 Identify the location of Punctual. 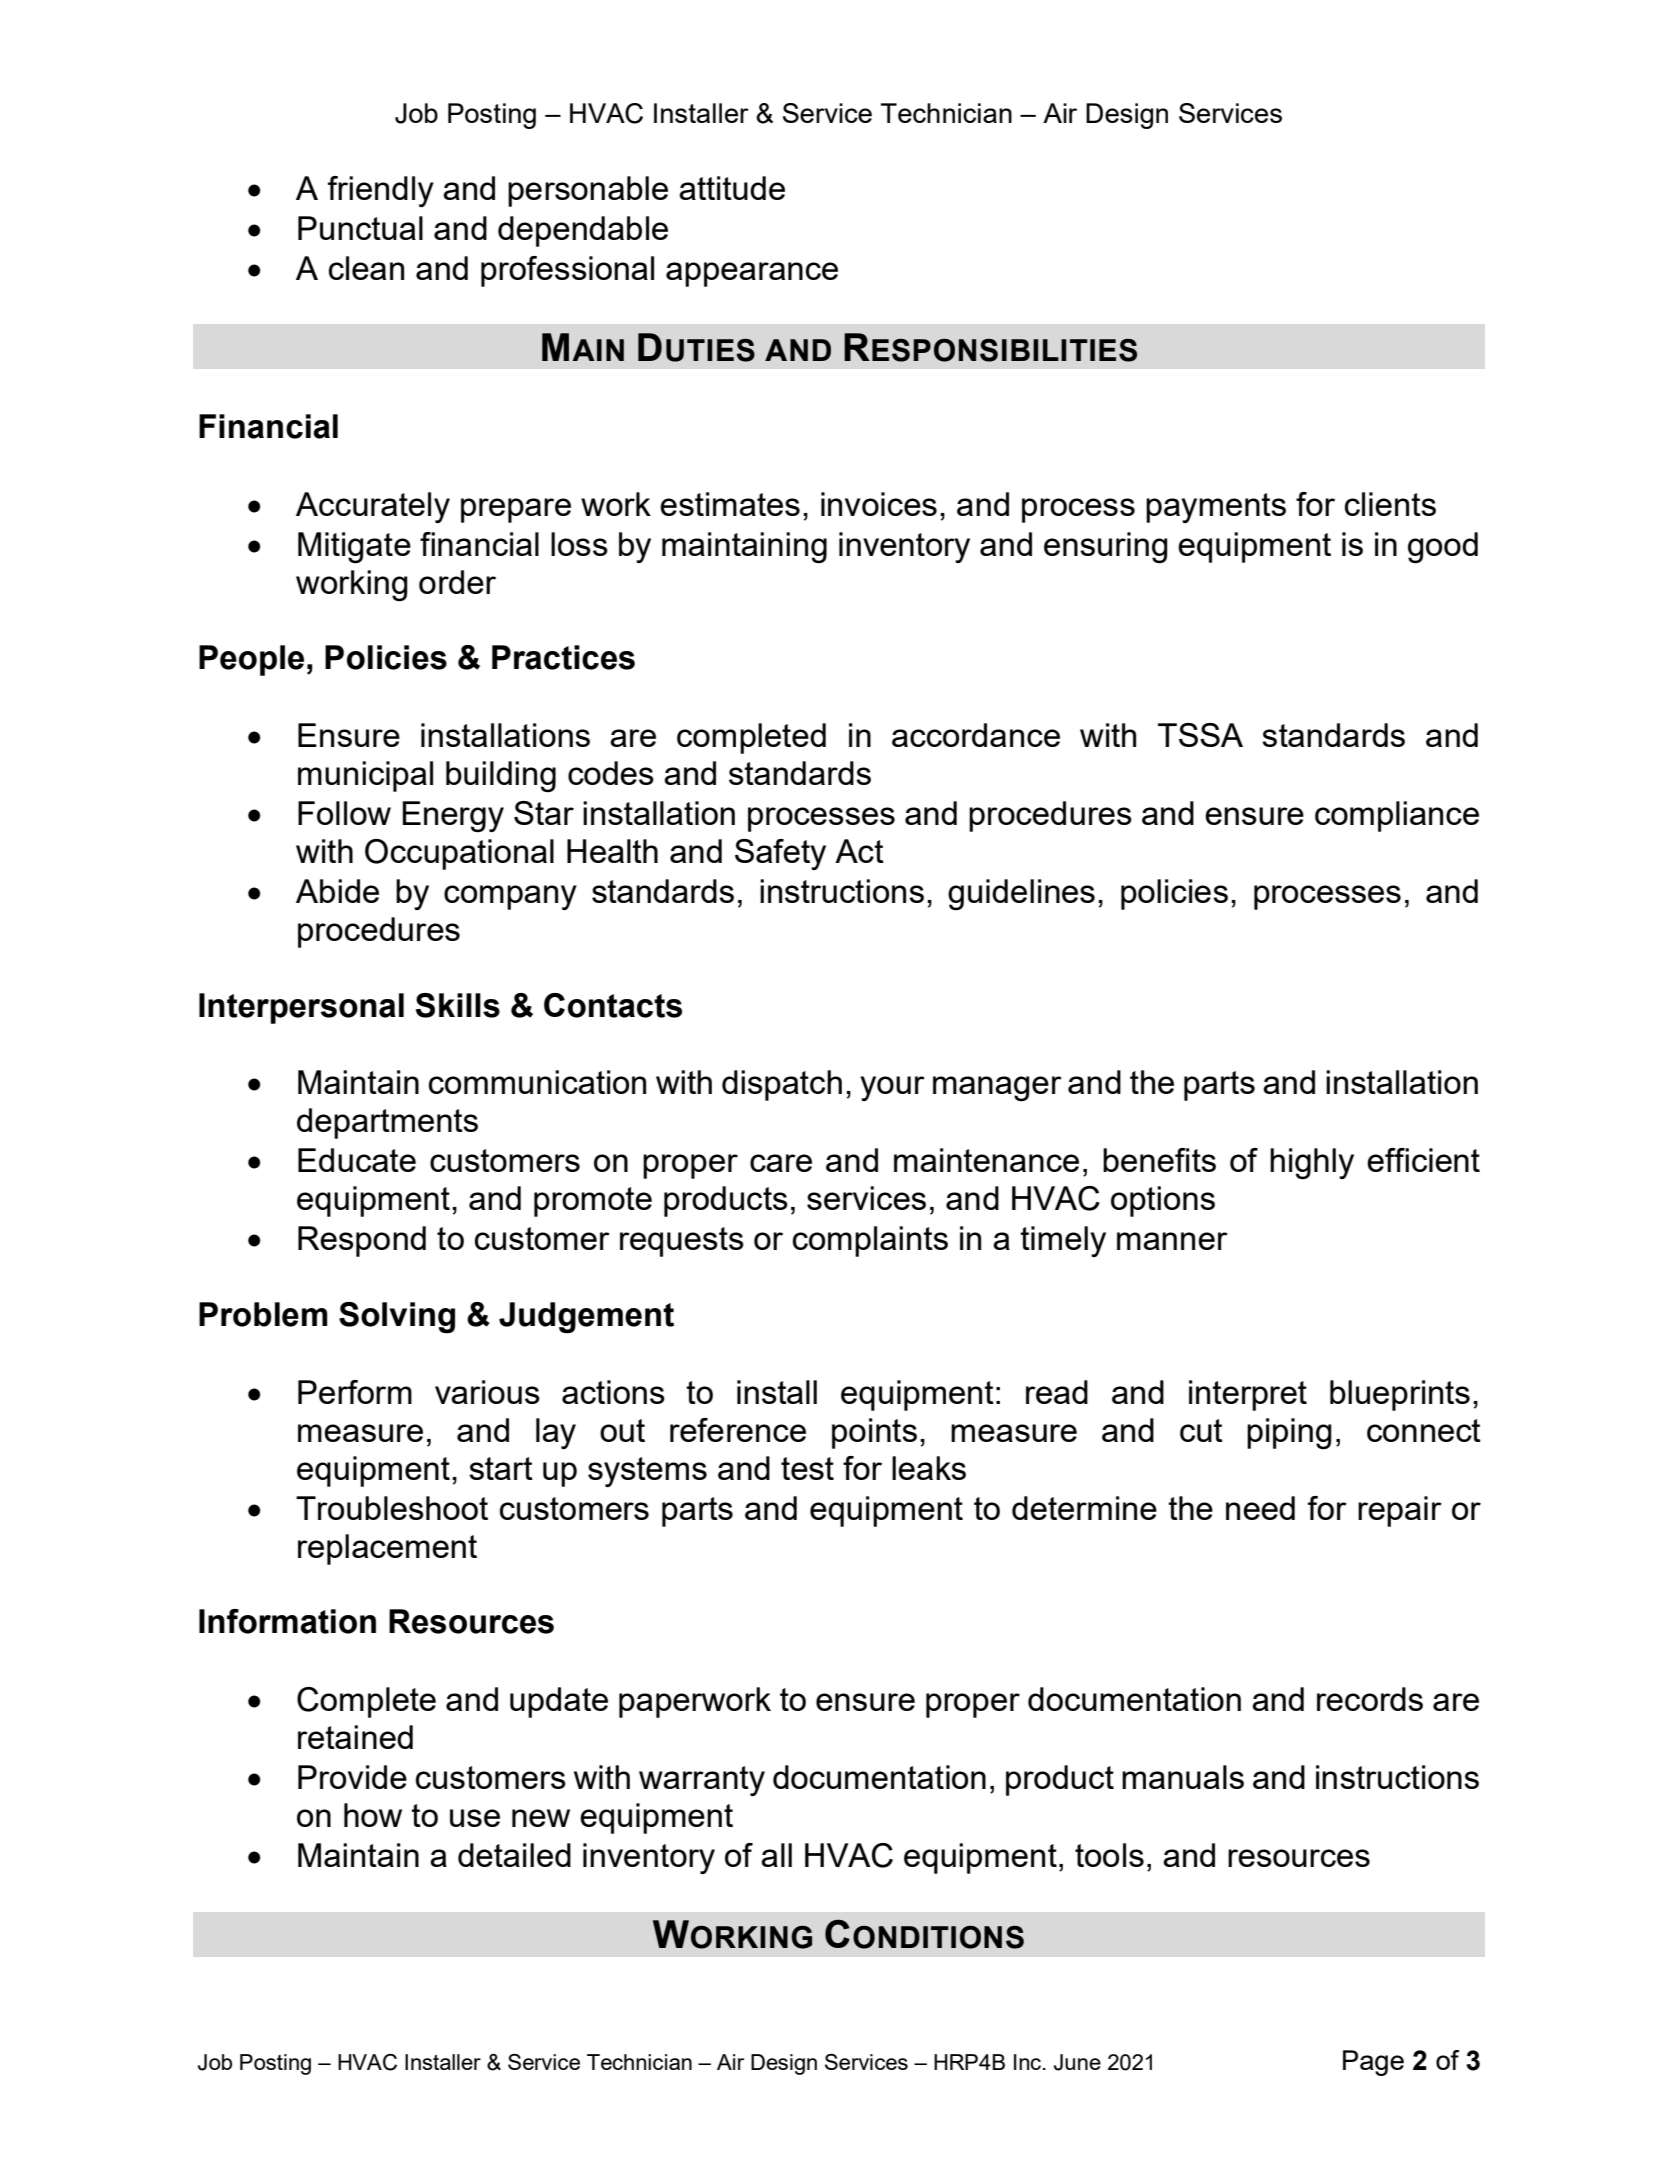
(360, 228).
